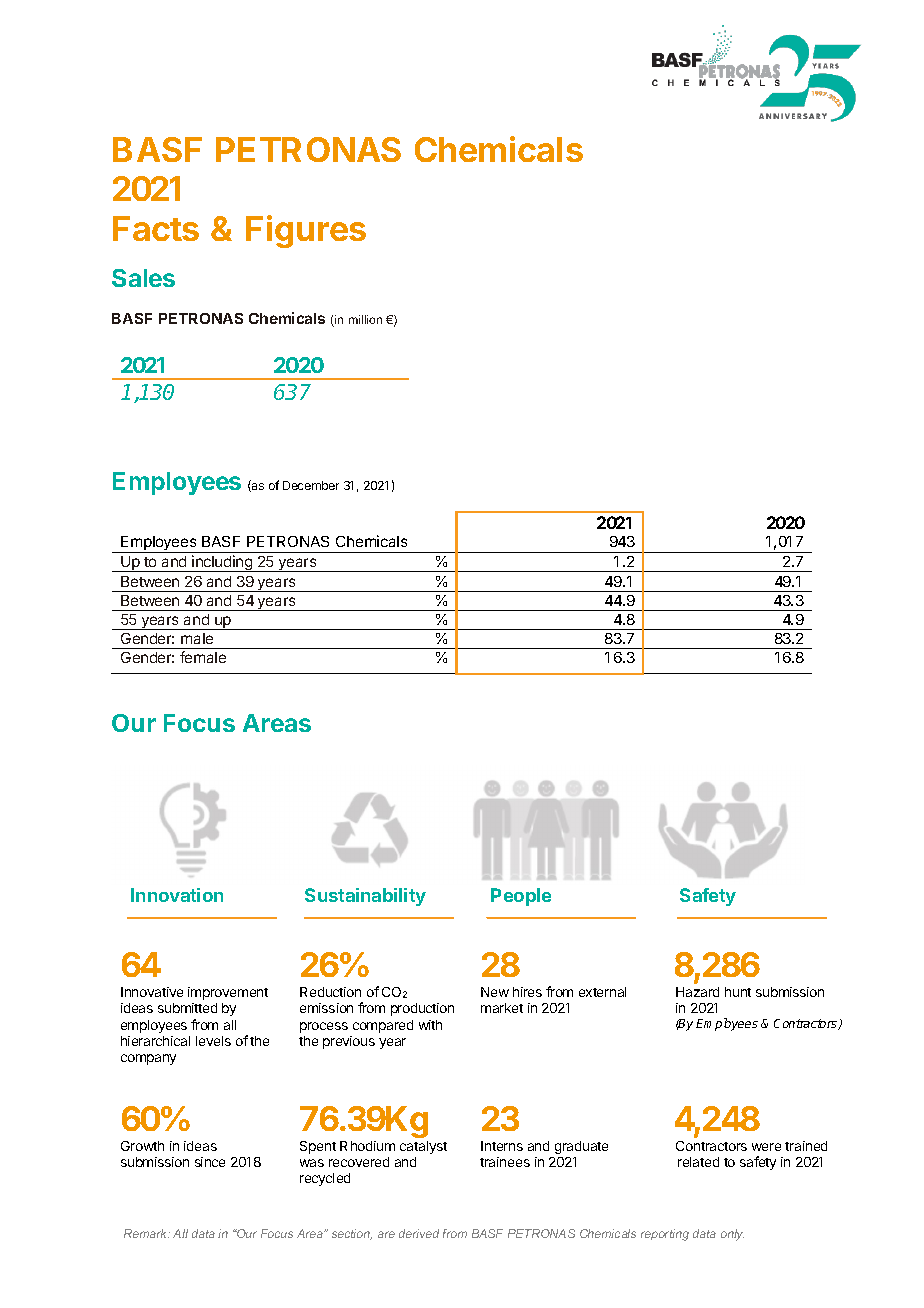  What do you see at coordinates (732, 1235) in the image?
I see `only` at bounding box center [732, 1235].
